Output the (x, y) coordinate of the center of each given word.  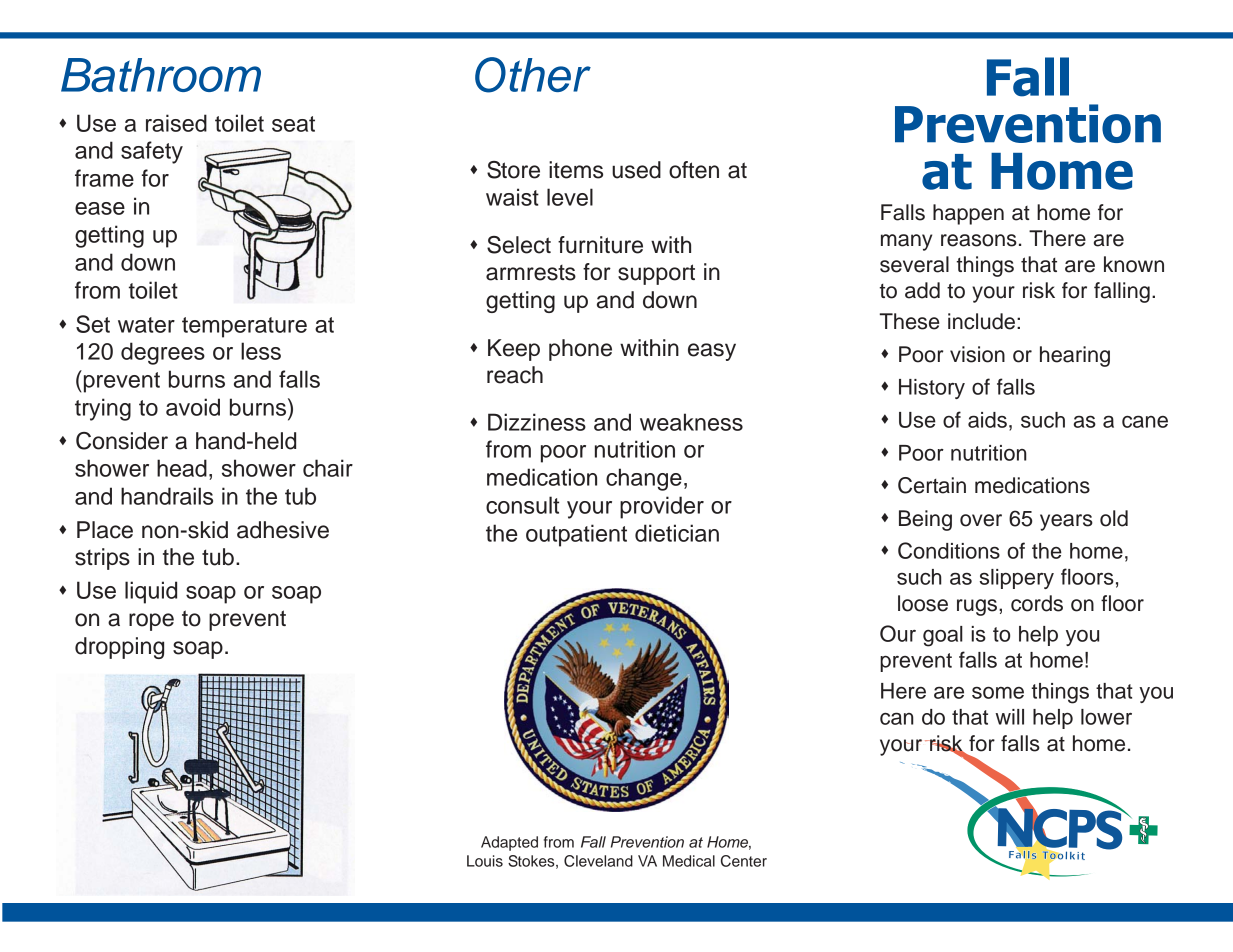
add (922, 290)
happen (968, 214)
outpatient (576, 535)
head (182, 468)
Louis (485, 861)
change (644, 479)
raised (176, 123)
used (636, 170)
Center (744, 861)
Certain (932, 485)
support (656, 274)
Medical (689, 861)
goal (943, 636)
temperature (244, 327)
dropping (119, 648)
